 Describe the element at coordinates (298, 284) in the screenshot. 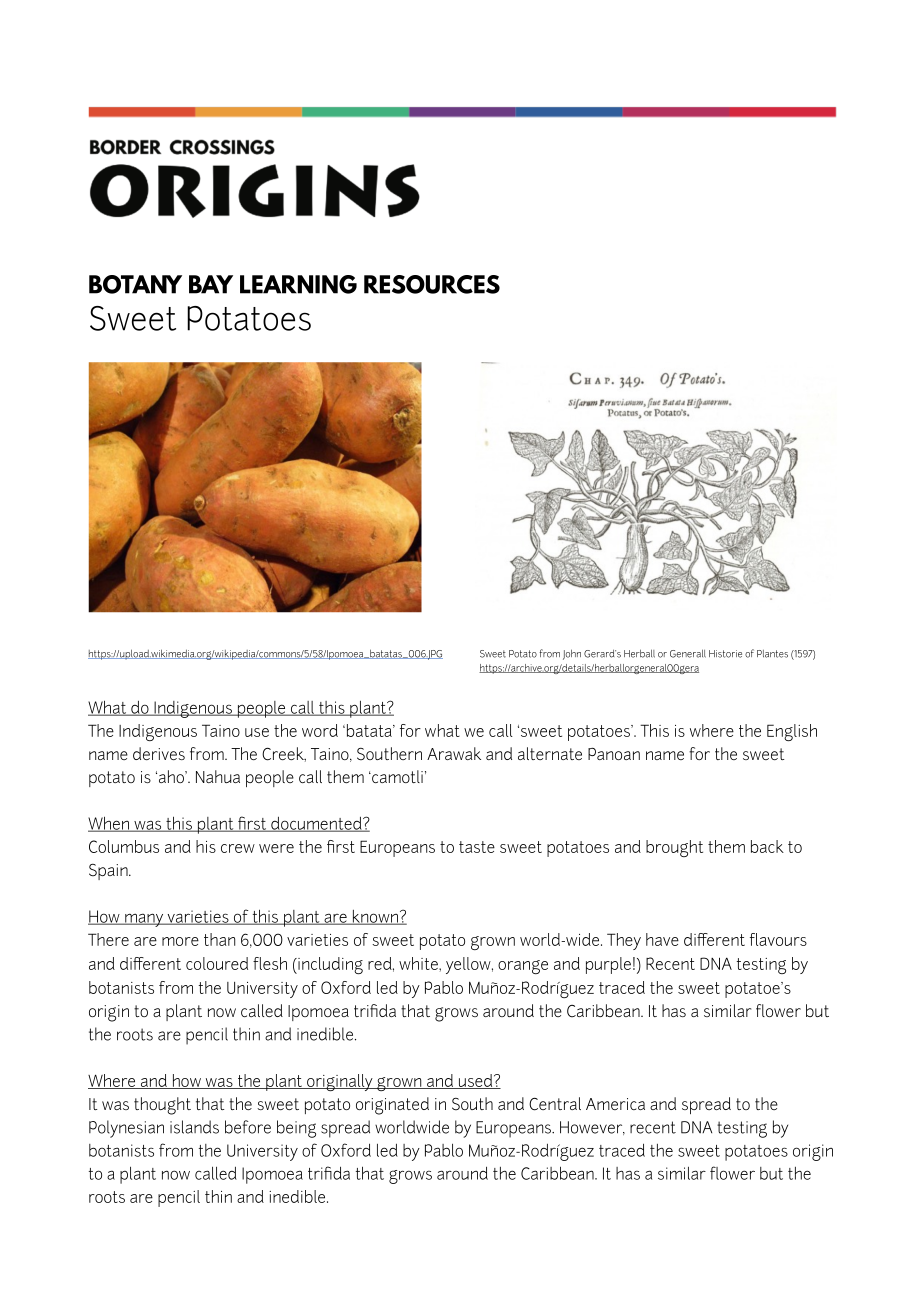

I see `LEARNING` at that location.
